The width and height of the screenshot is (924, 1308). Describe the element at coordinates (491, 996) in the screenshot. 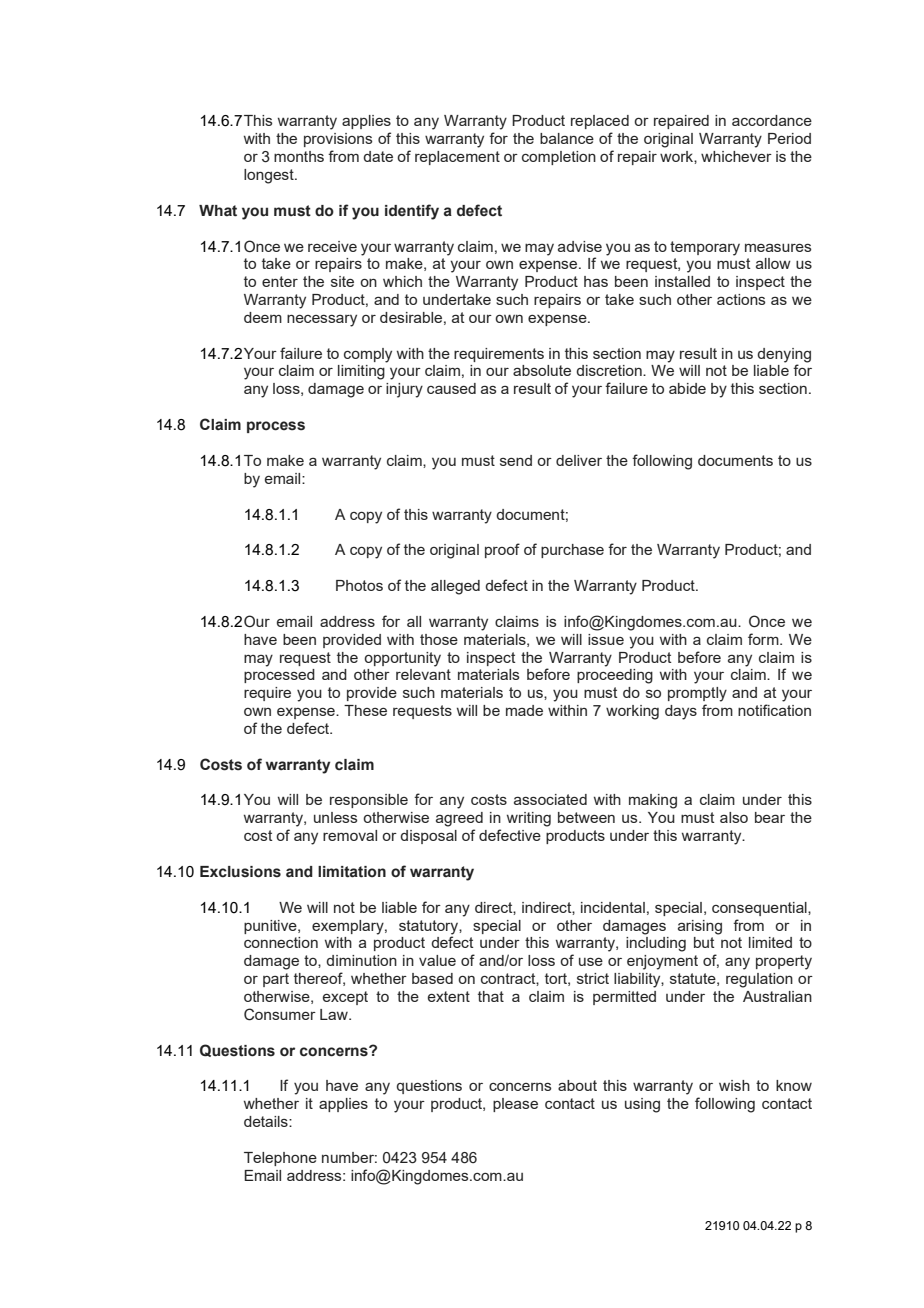

I see `that` at that location.
